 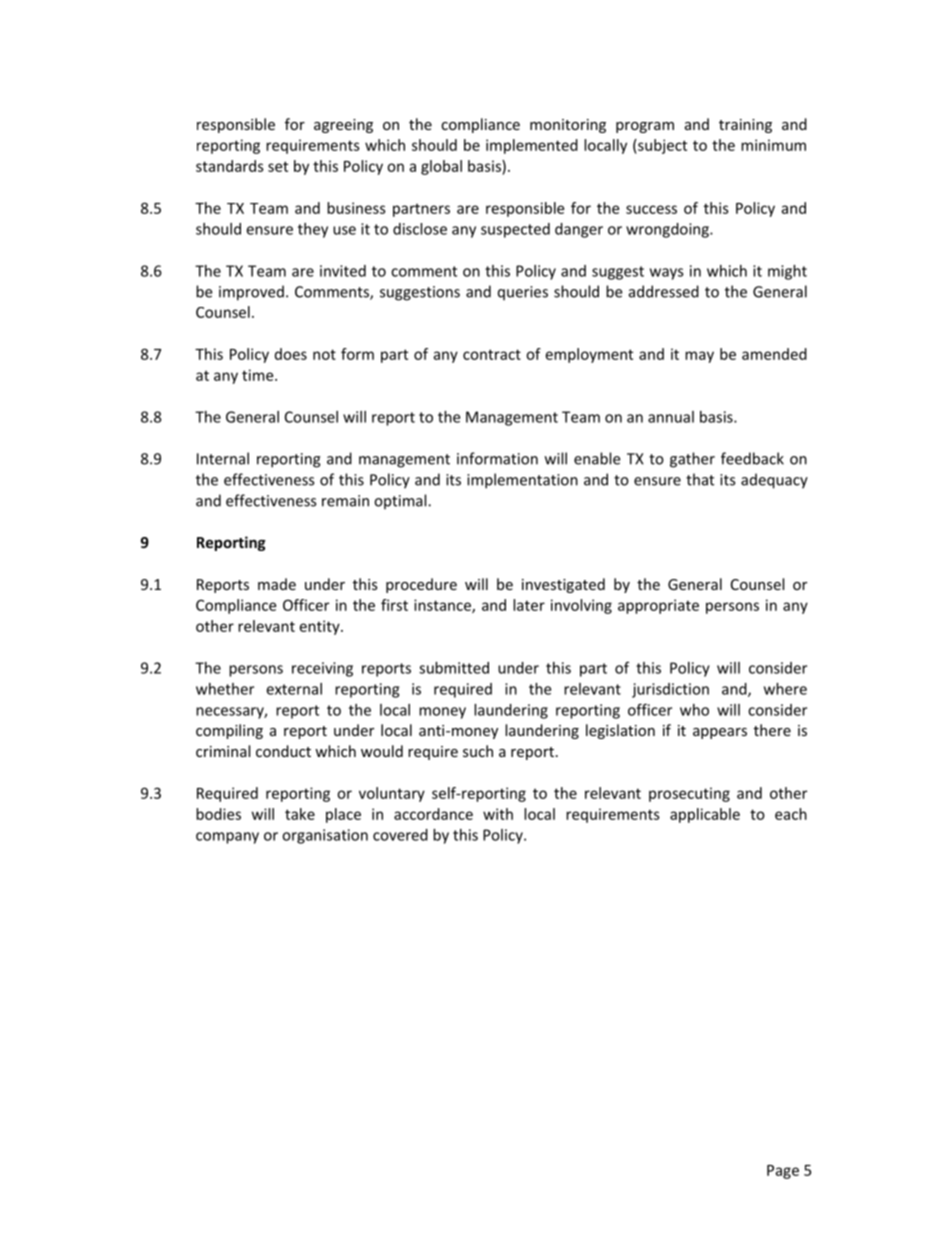 What do you see at coordinates (321, 627) in the document?
I see `entity` at bounding box center [321, 627].
